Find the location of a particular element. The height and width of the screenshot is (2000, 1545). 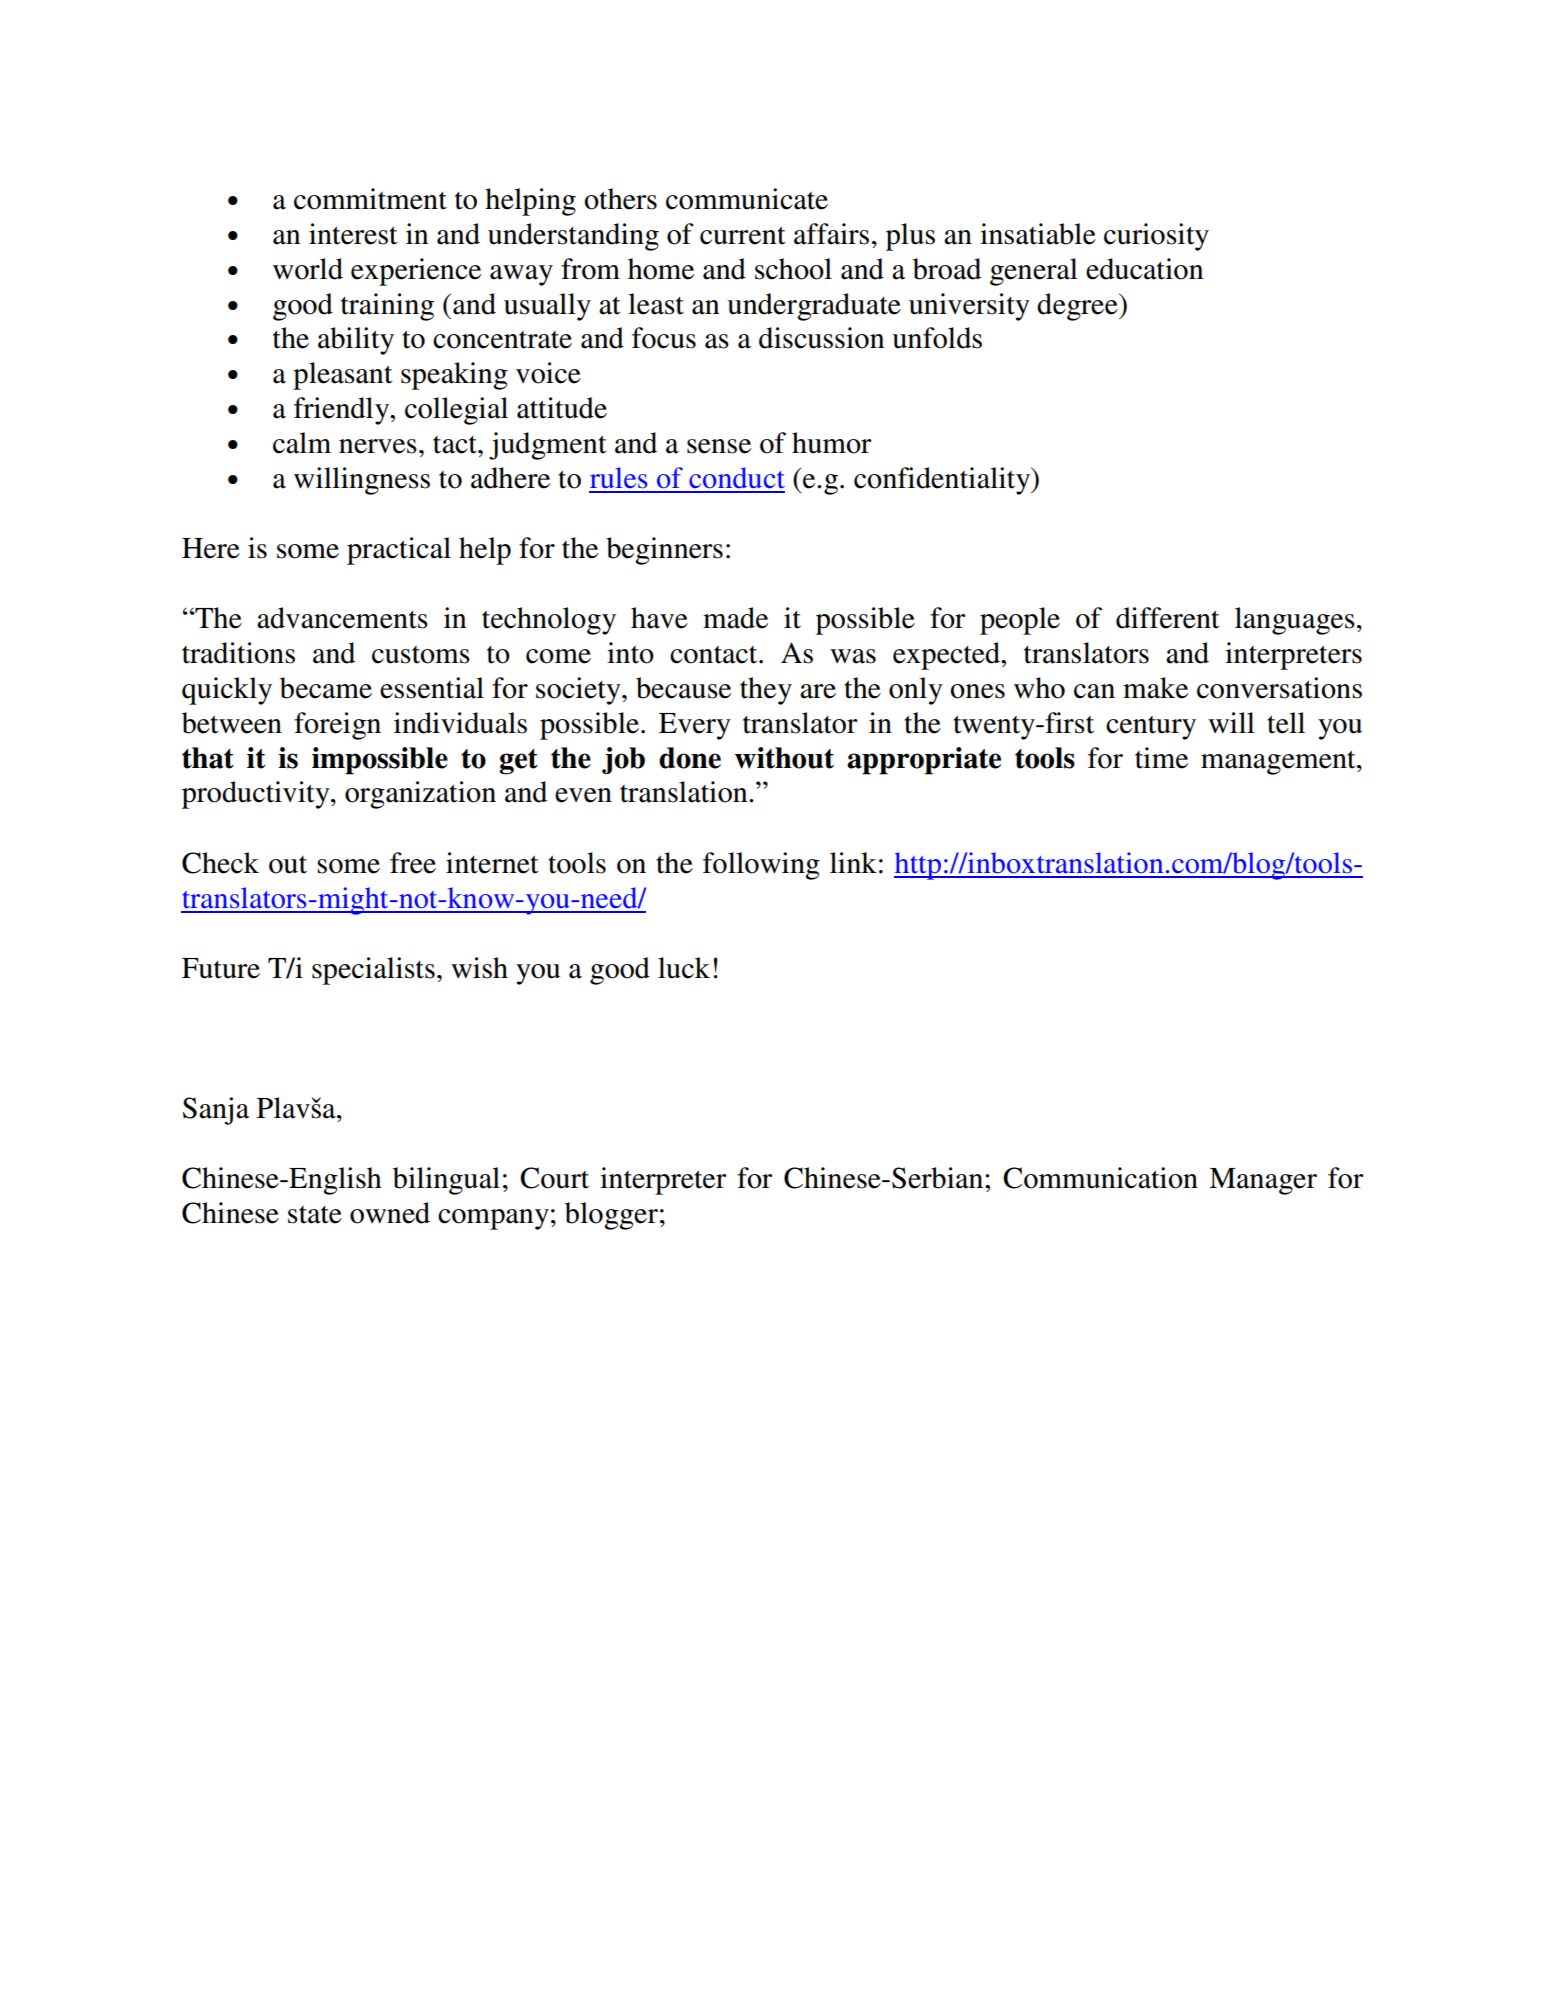

Court is located at coordinates (554, 1178).
